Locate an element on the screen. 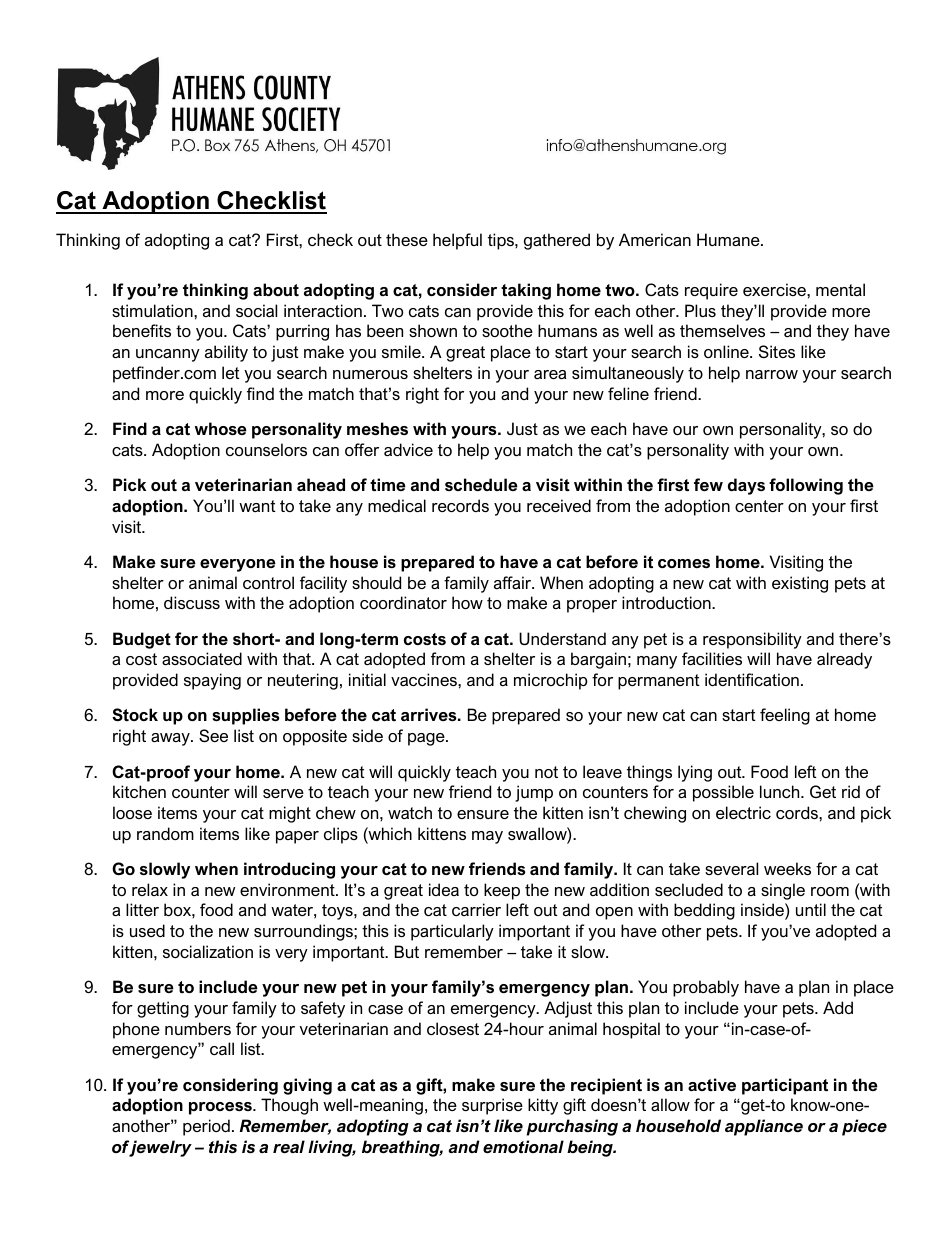  identification is located at coordinates (752, 679).
